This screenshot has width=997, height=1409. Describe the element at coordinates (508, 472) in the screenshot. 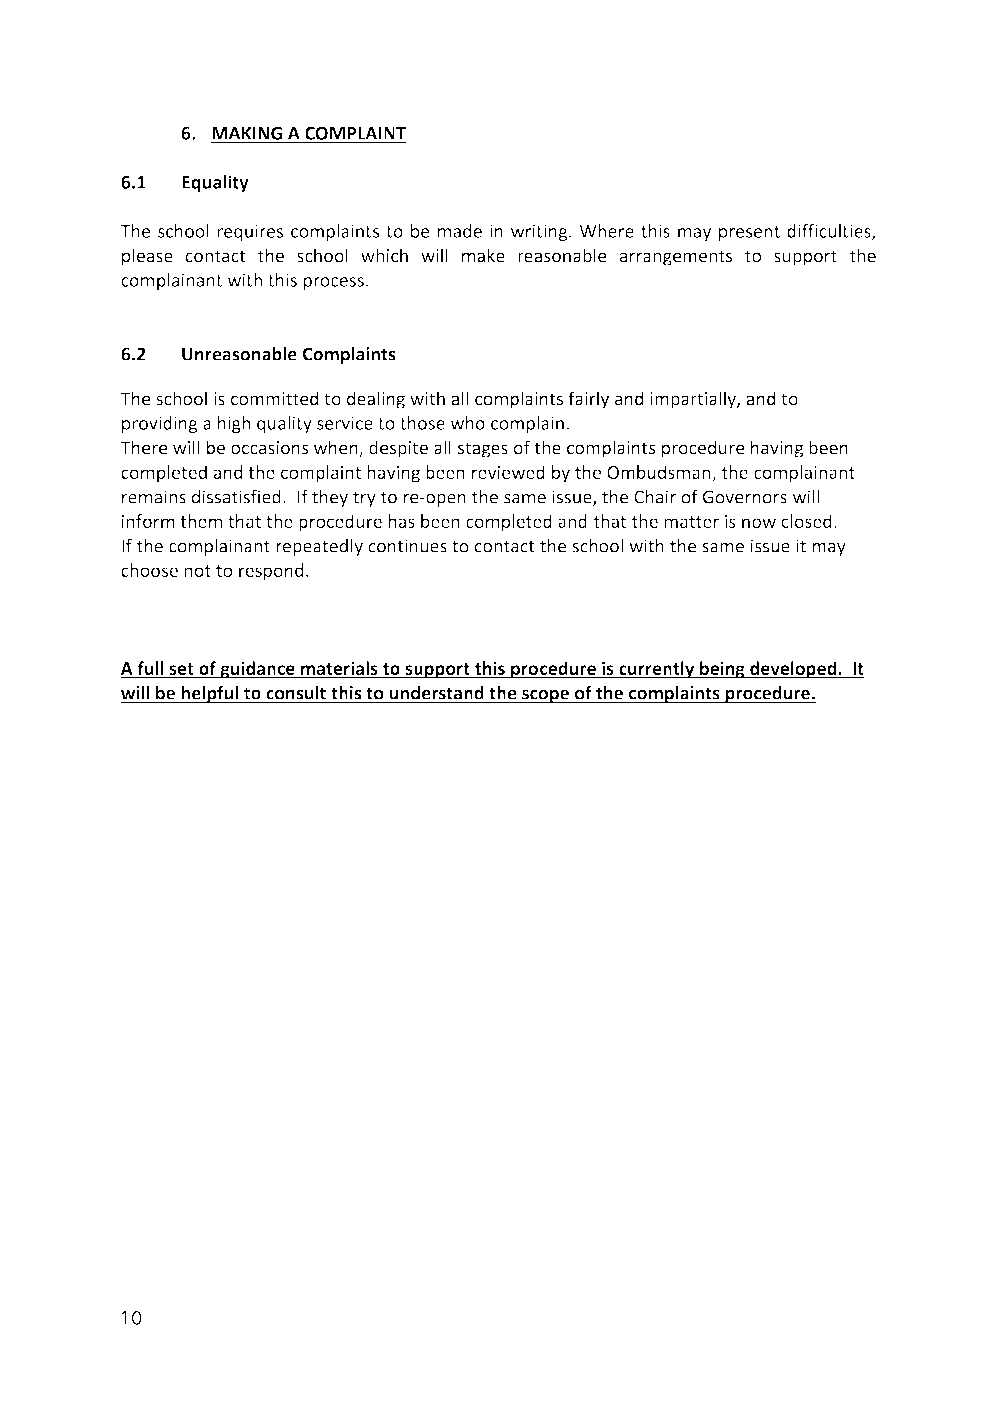

I see `reviewed` at that location.
